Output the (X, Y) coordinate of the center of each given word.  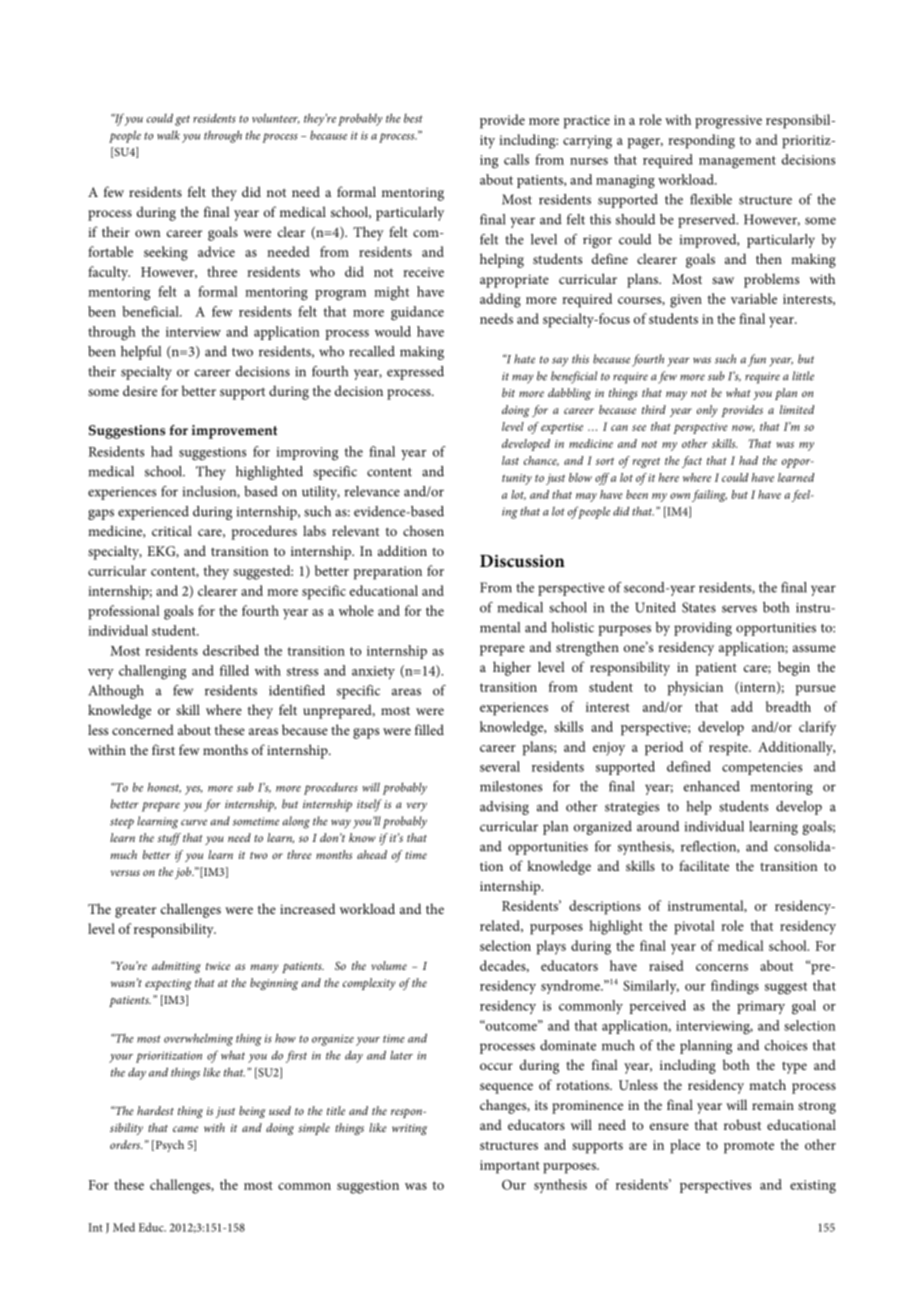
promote (749, 1147)
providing (703, 629)
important (510, 1167)
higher (512, 668)
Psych (168, 1146)
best (413, 118)
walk (168, 135)
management (737, 162)
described (231, 650)
